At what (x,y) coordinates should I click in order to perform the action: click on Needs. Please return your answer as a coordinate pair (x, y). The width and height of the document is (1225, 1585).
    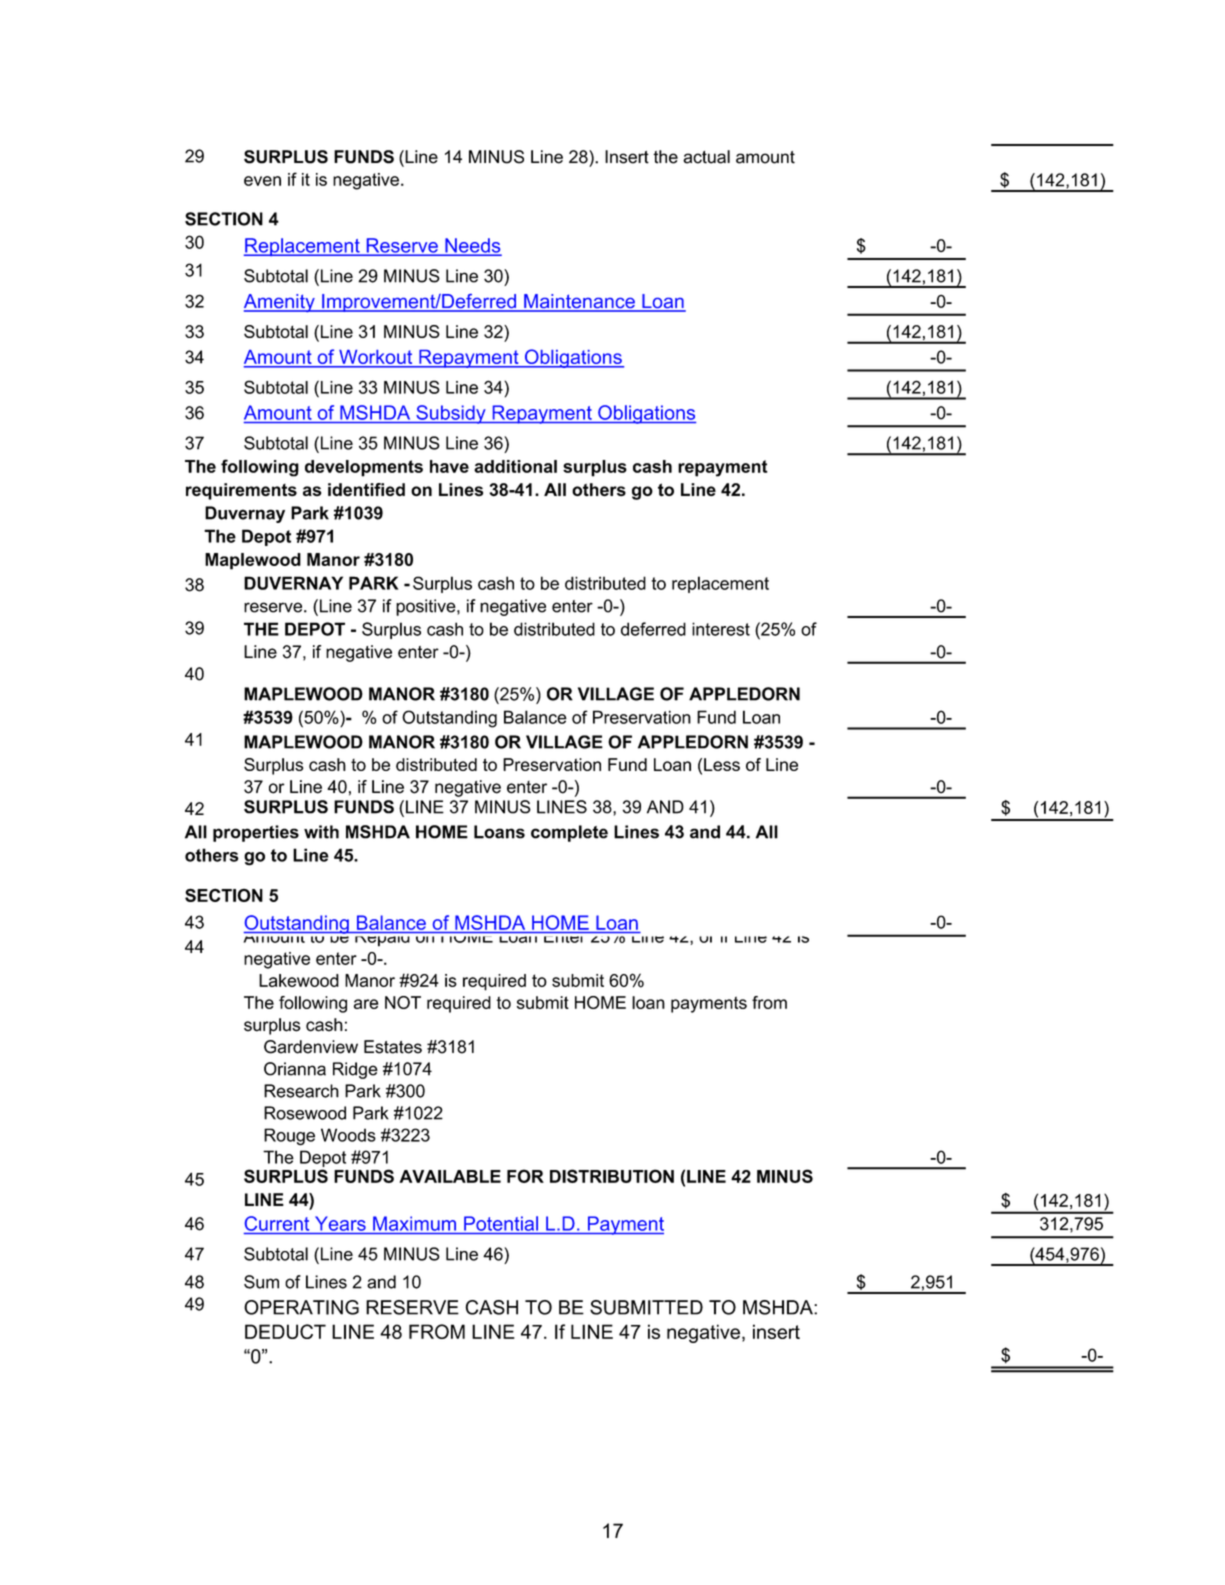
    Looking at the image, I should click on (472, 246).
